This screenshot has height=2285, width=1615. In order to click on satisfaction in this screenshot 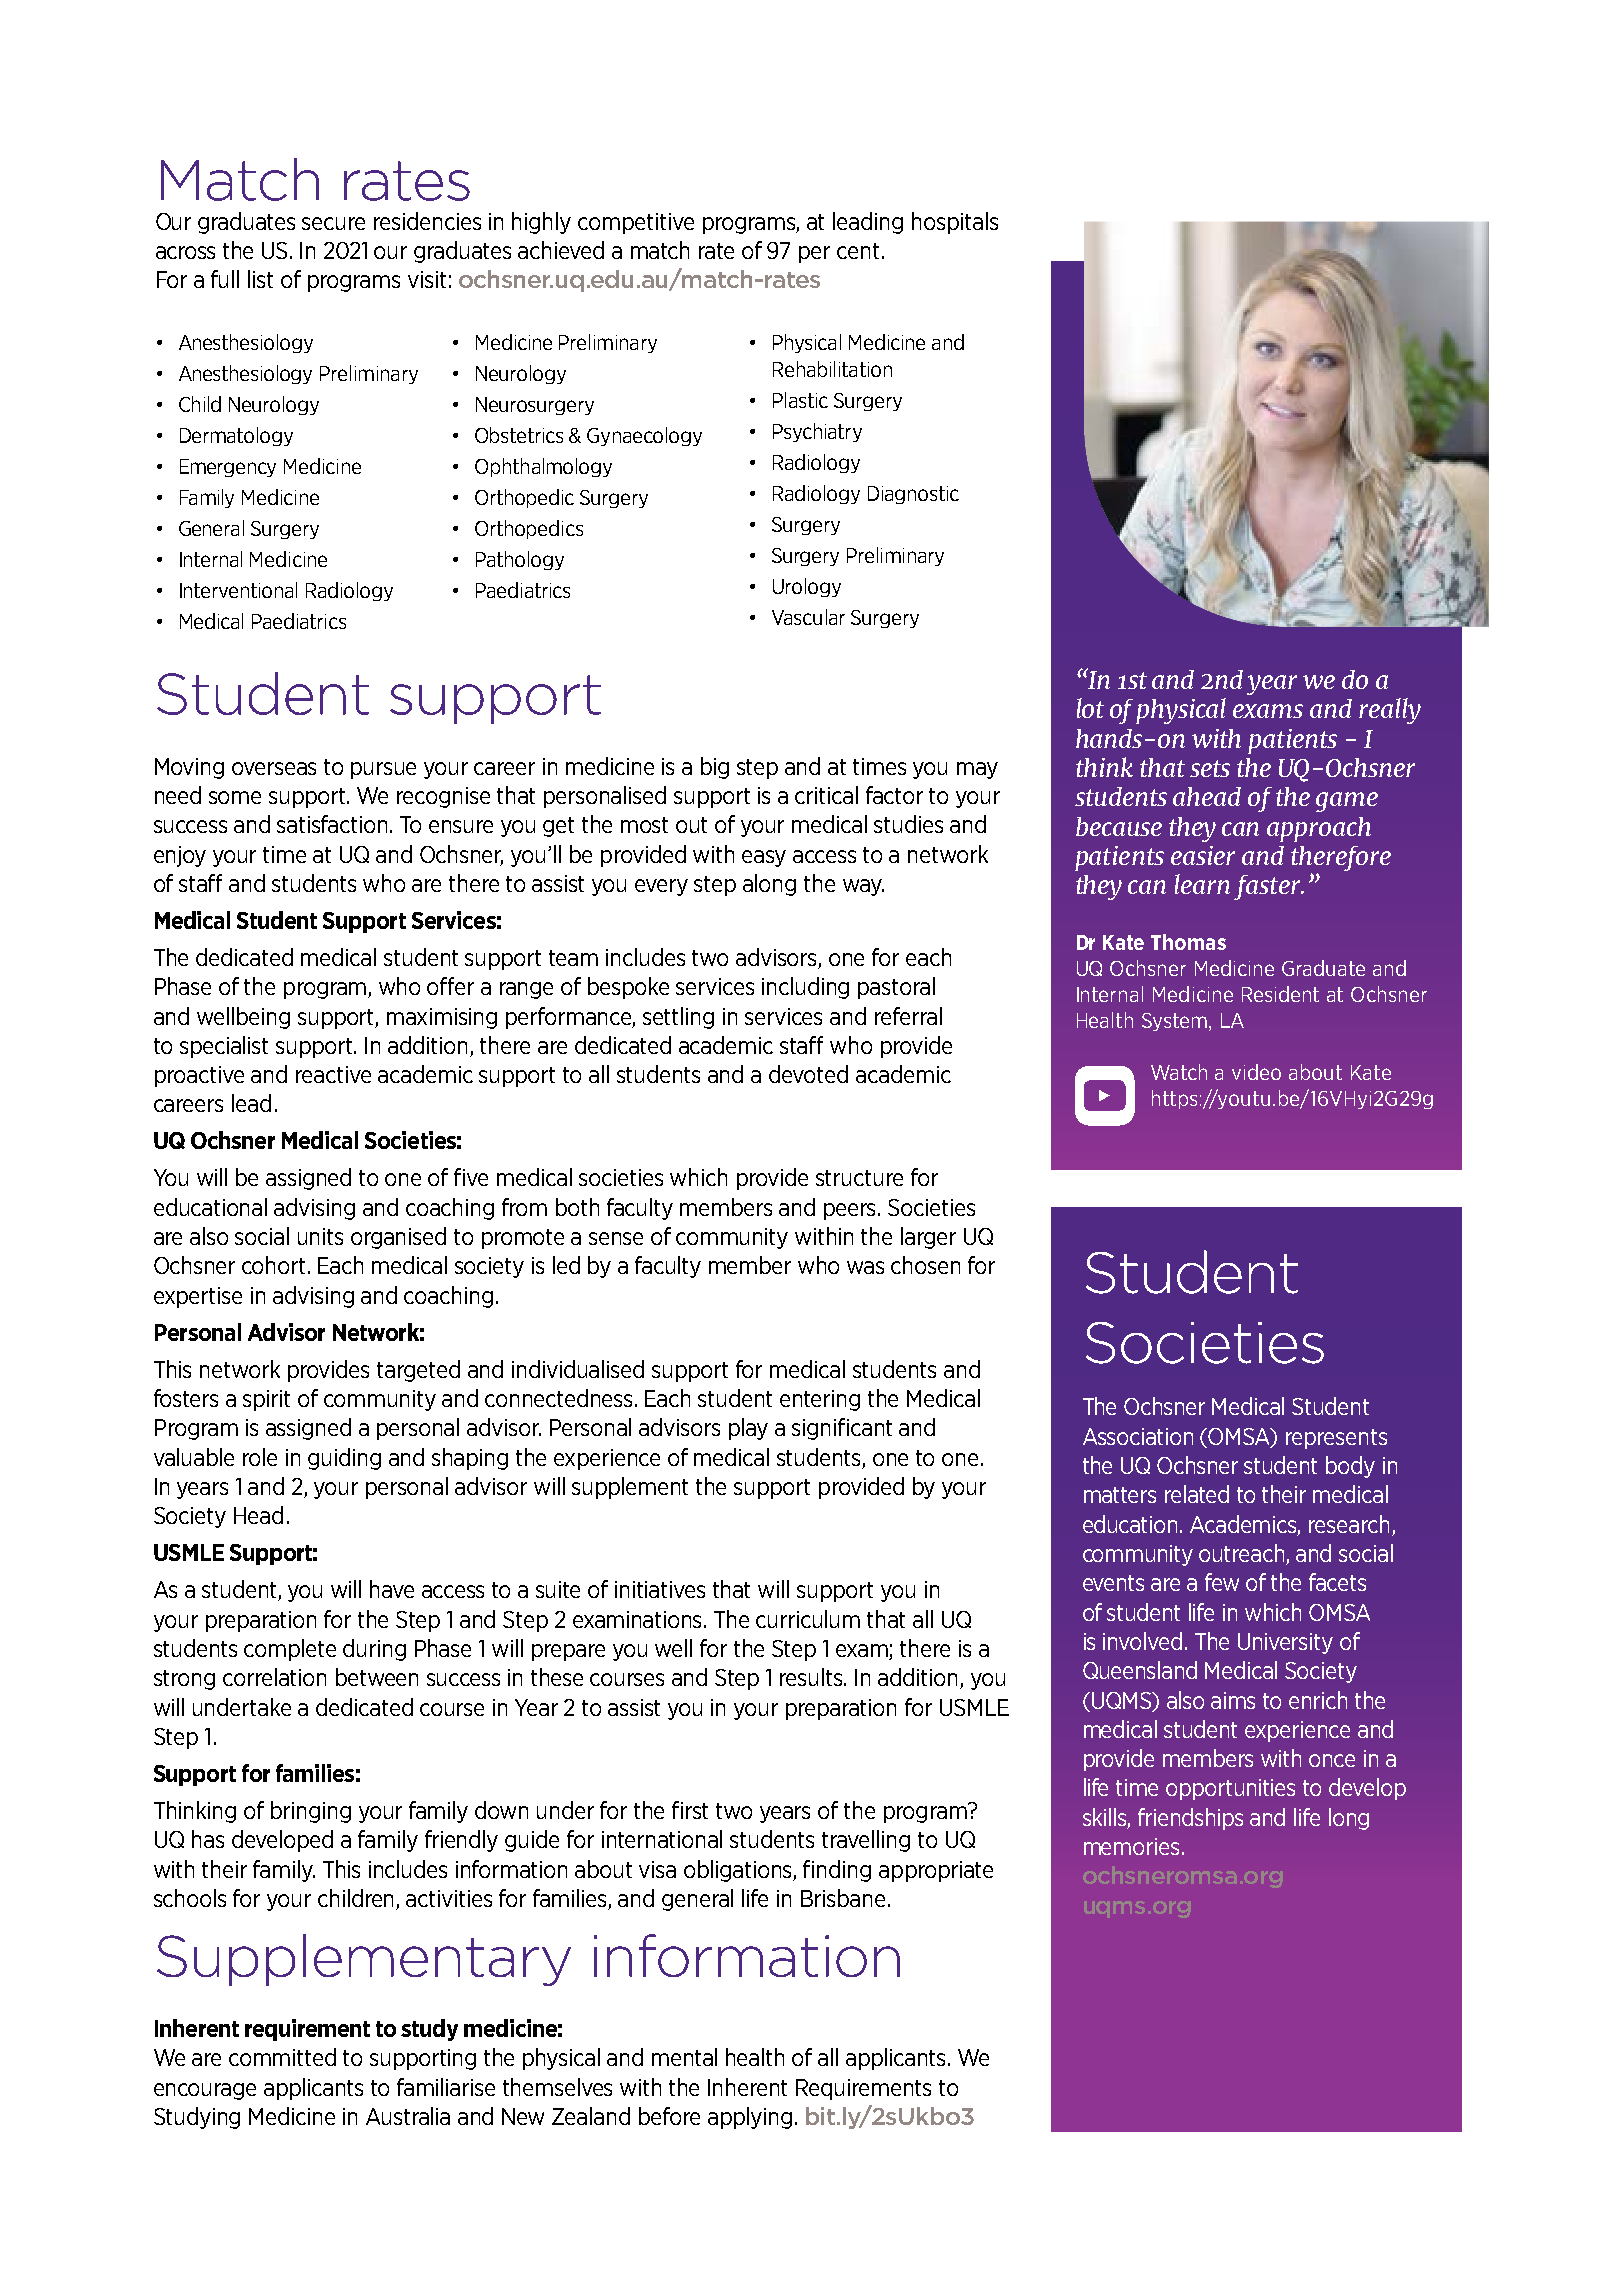, I will do `click(334, 824)`.
